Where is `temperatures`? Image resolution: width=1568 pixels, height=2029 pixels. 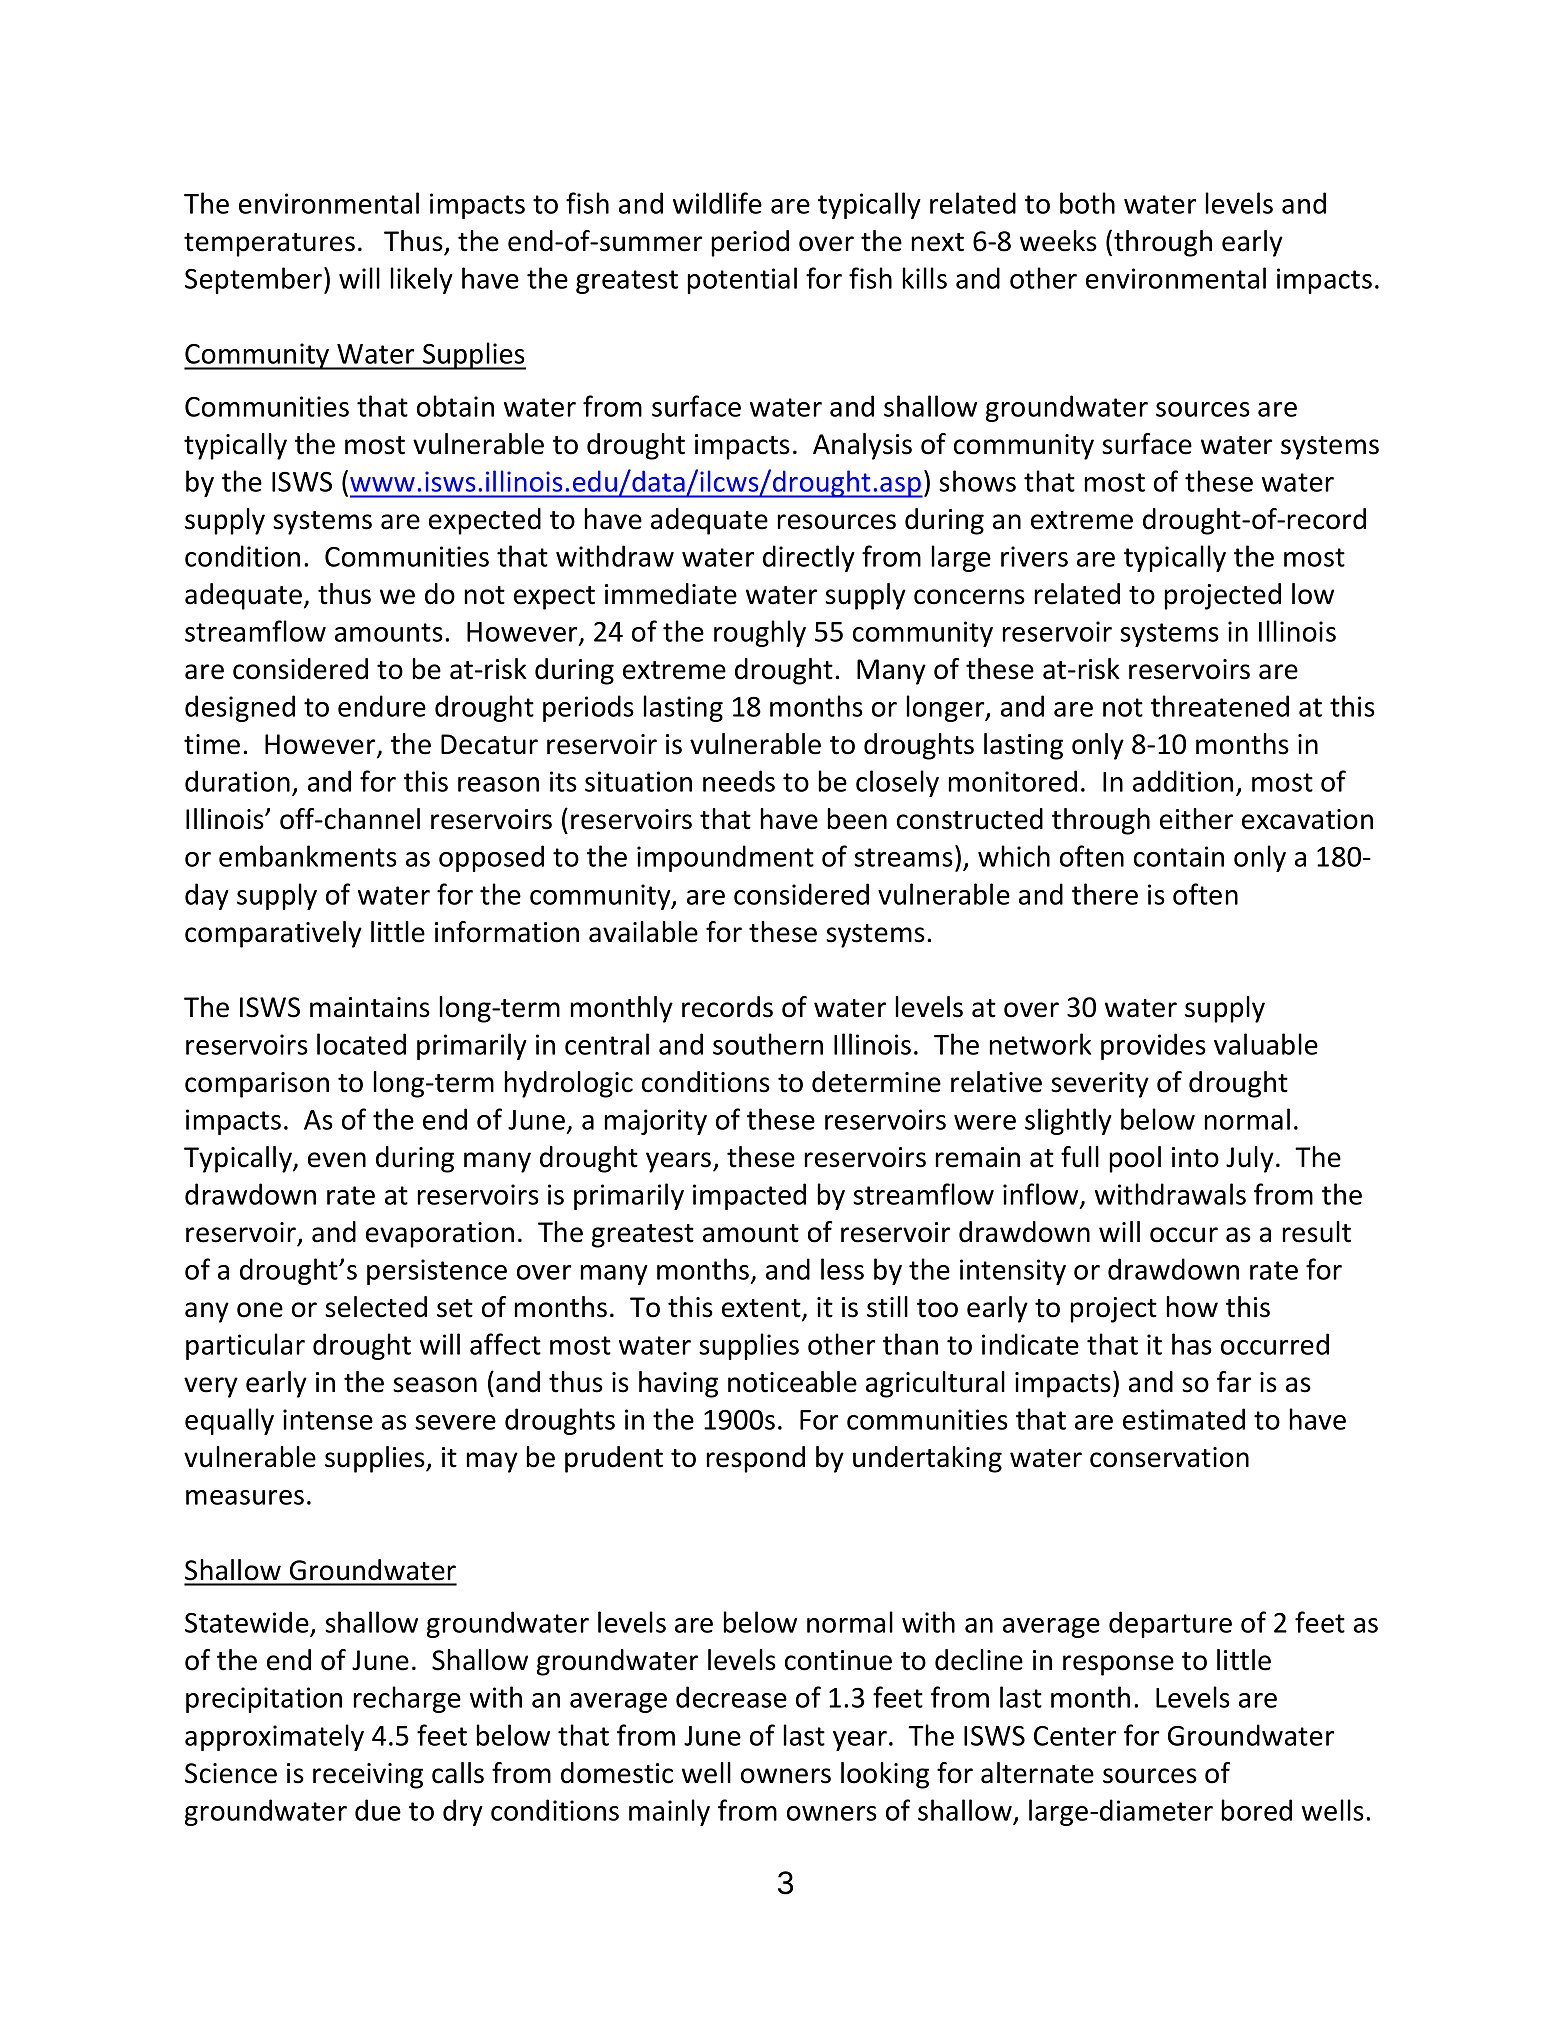
temperatures is located at coordinates (269, 245).
